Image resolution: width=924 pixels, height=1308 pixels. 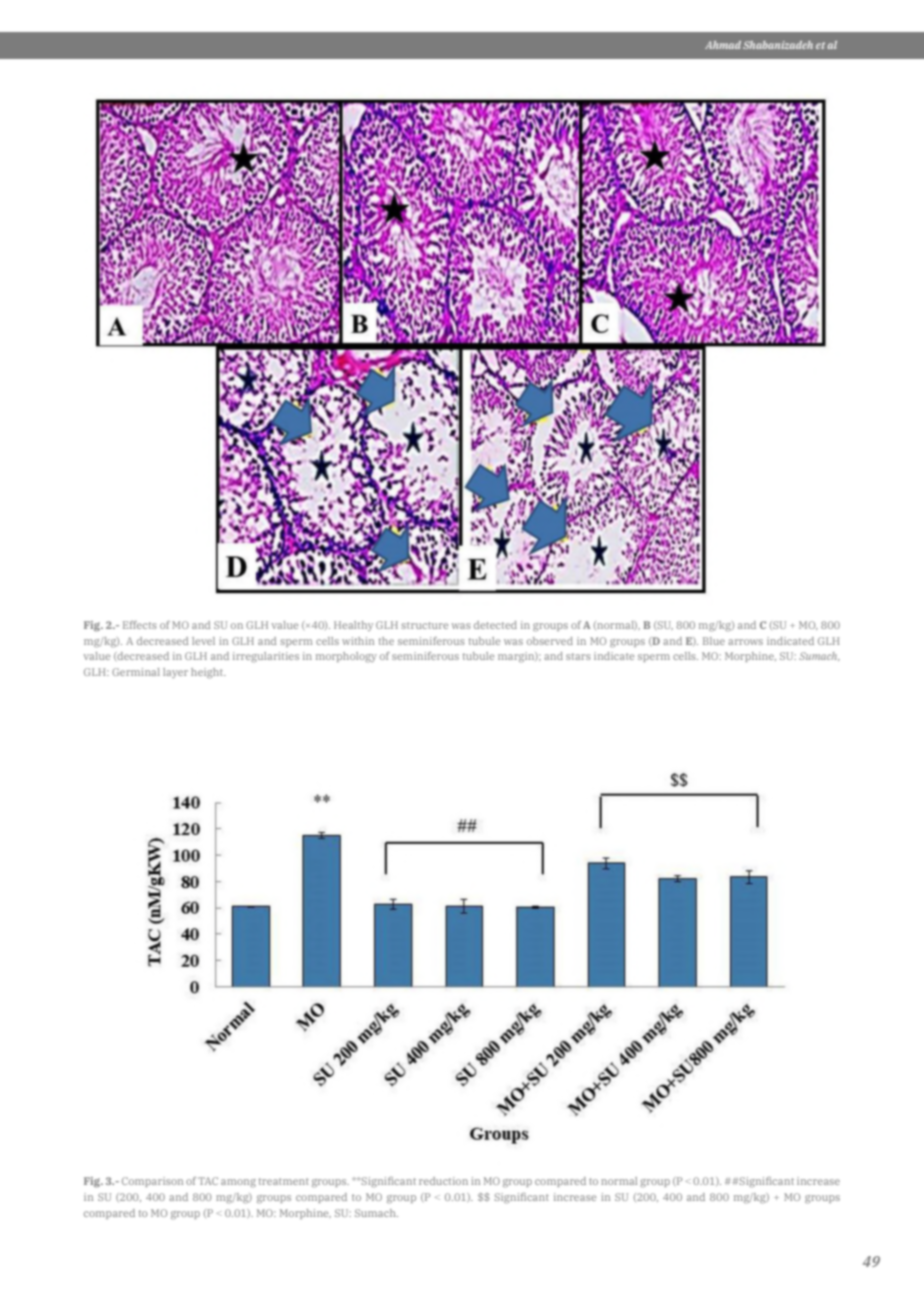 I want to click on detected, so click(x=495, y=625).
